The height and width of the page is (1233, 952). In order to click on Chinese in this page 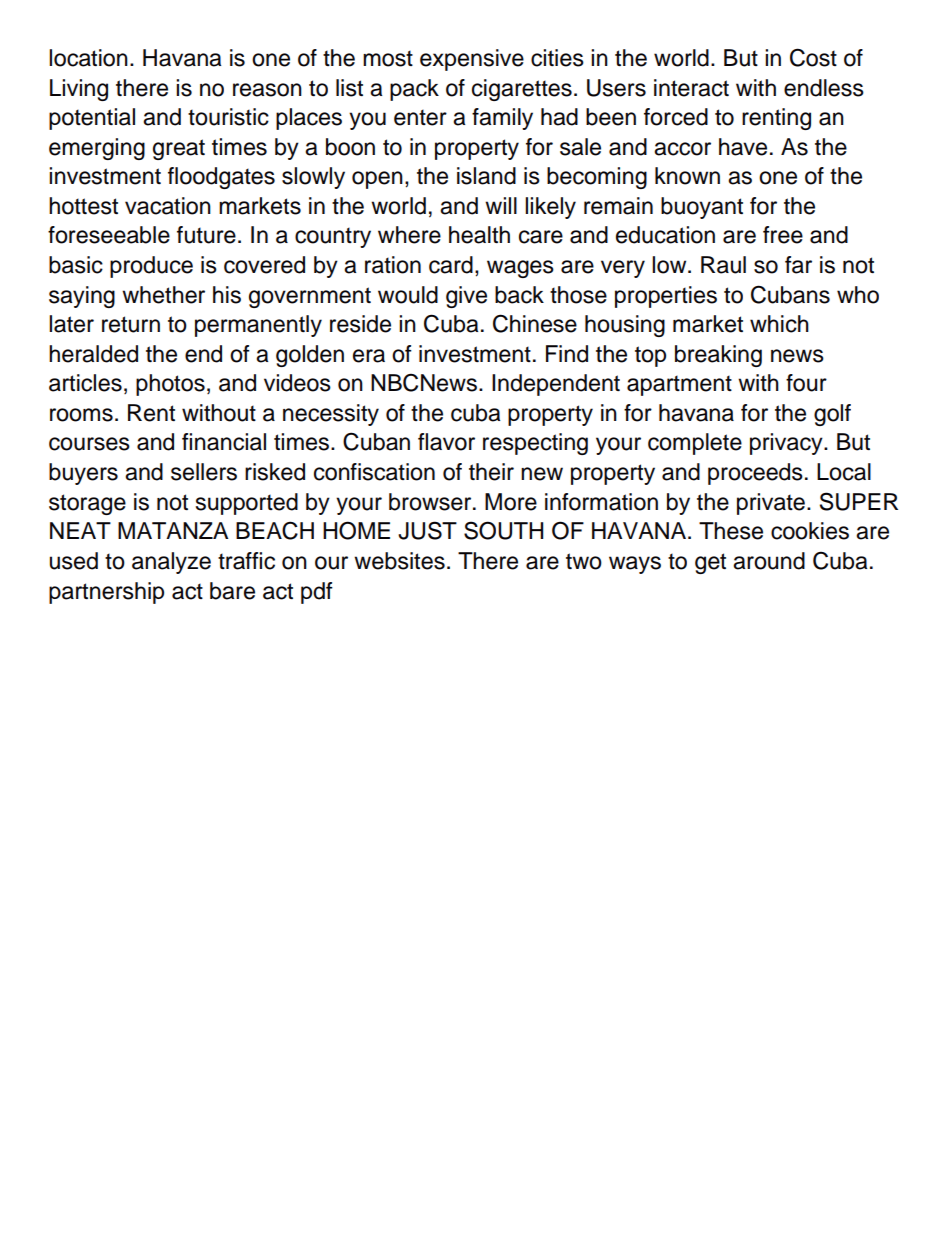, I will do `click(535, 323)`.
